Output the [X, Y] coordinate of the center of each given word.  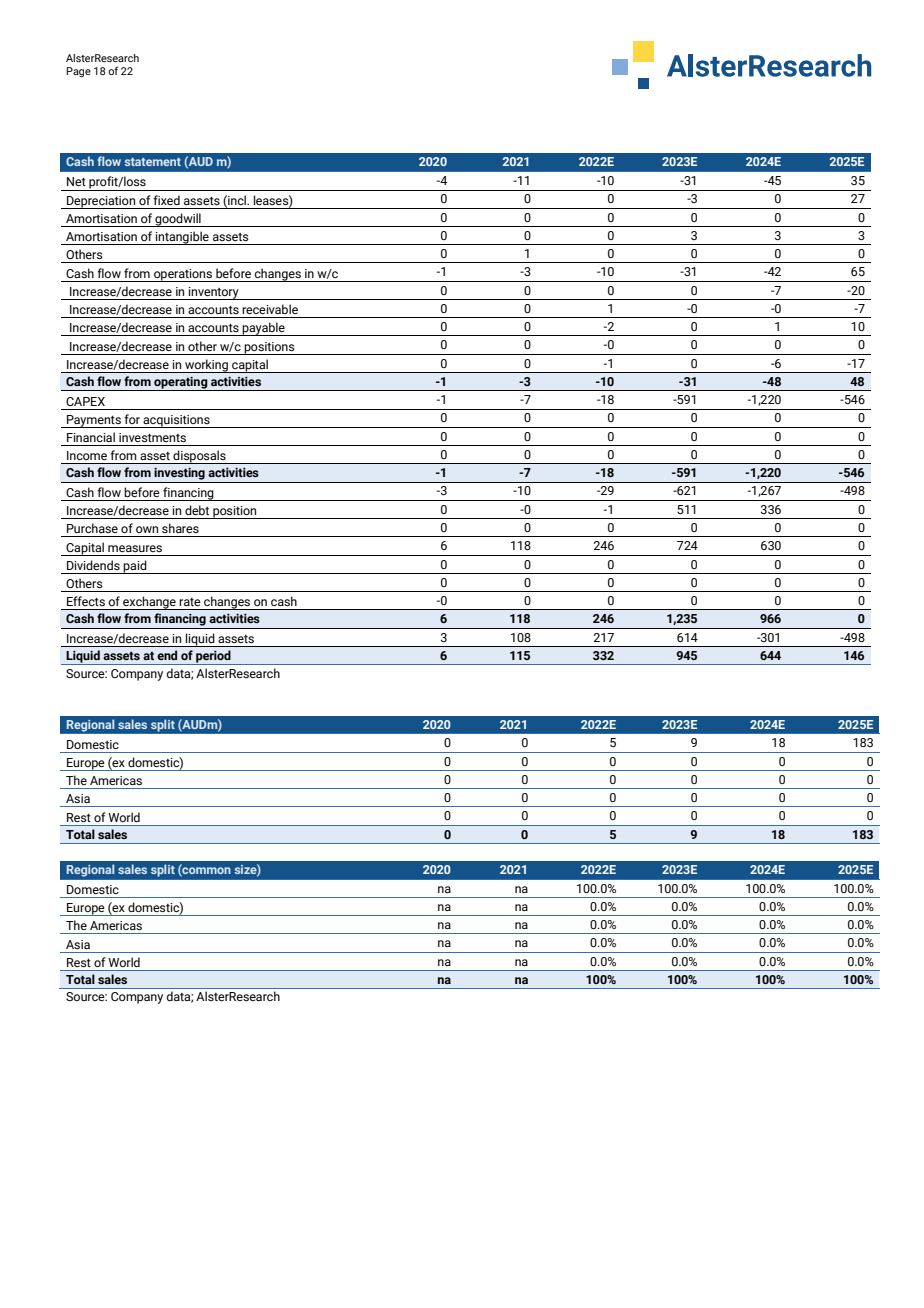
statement [153, 162]
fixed [166, 200]
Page [78, 72]
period [213, 657]
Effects [86, 601]
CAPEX [85, 401]
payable [264, 329]
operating [181, 383]
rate [190, 602]
